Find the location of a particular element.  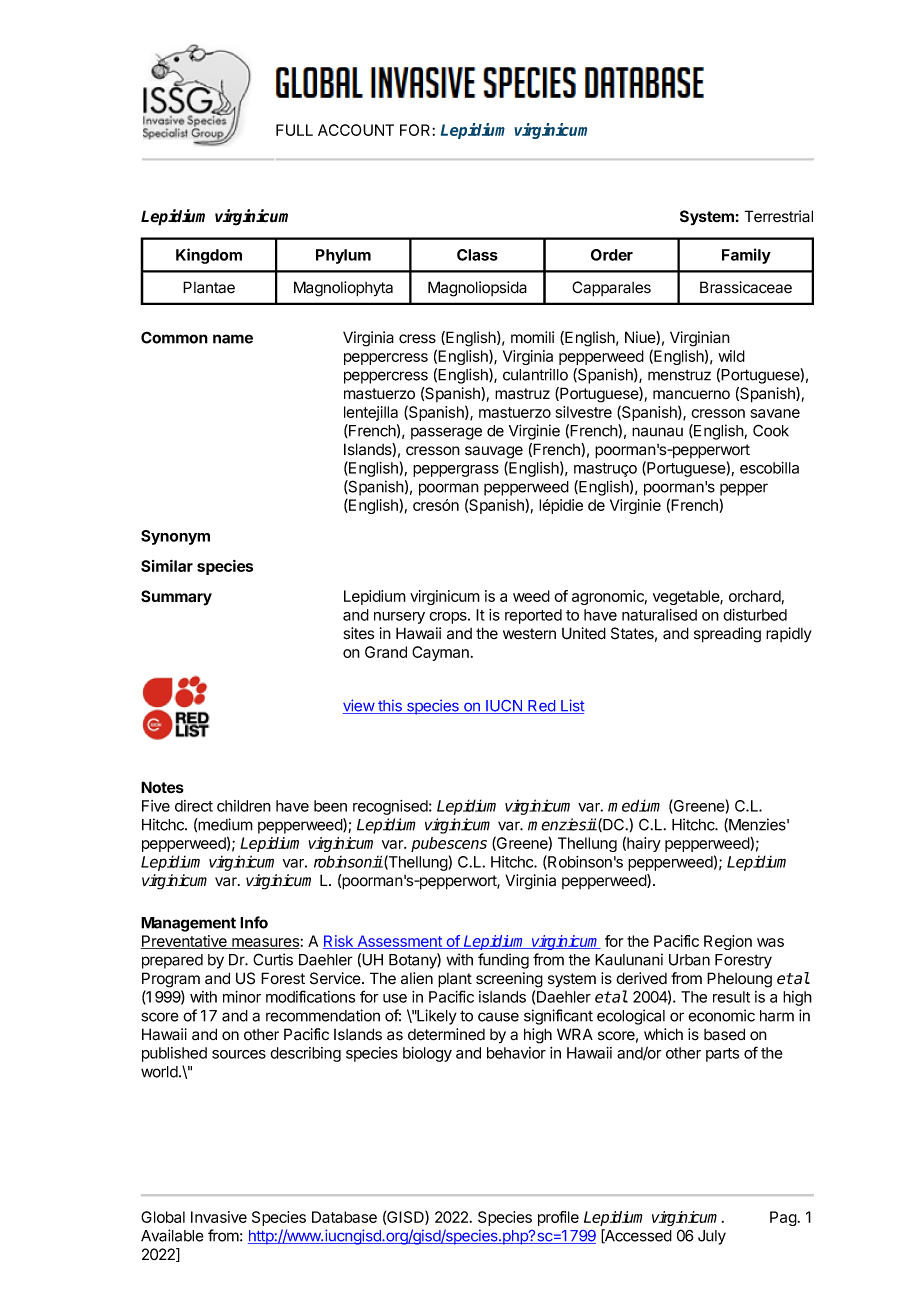

Summary is located at coordinates (176, 598).
